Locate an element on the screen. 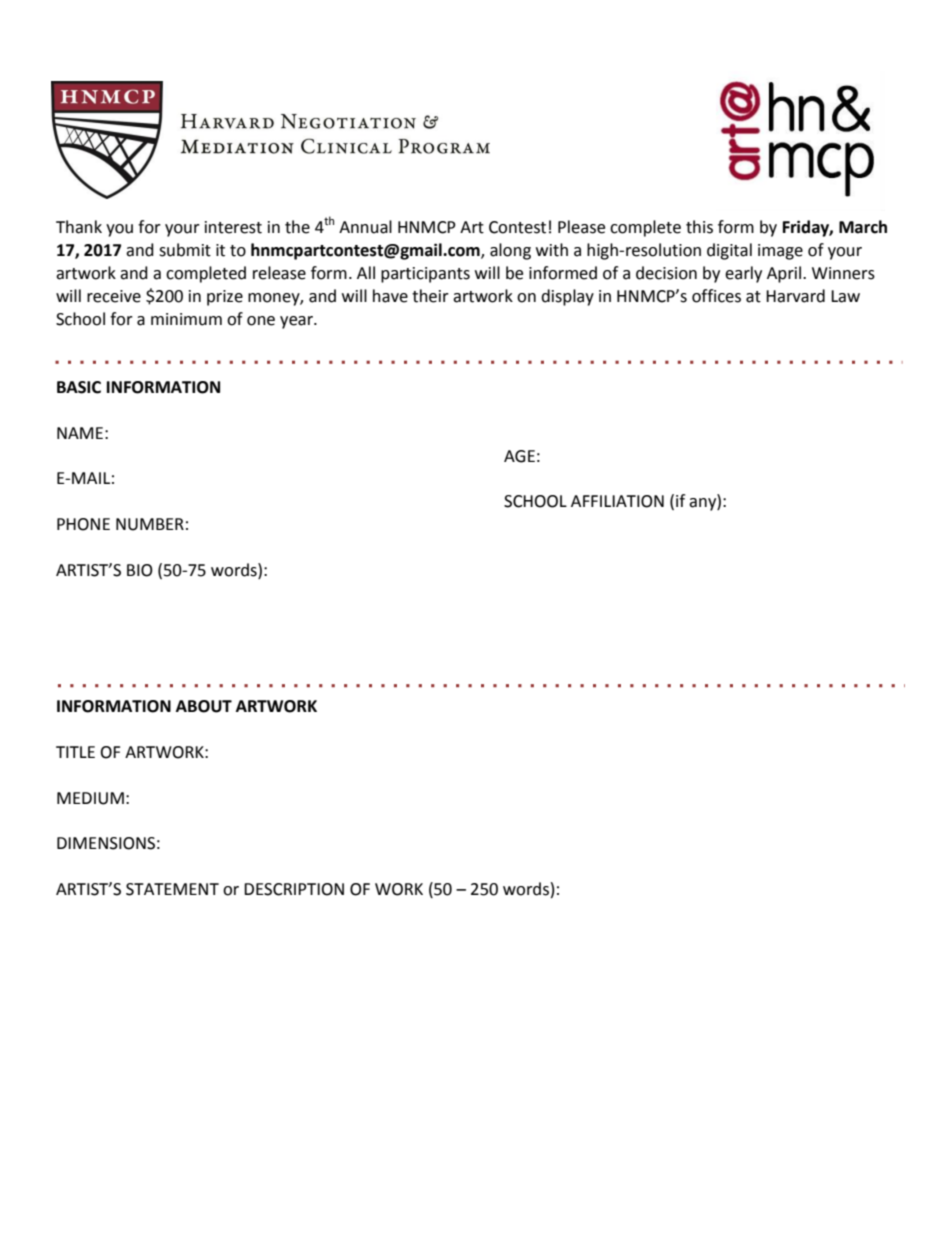 The width and height of the screenshot is (952, 1233). AFFILIATION is located at coordinates (617, 501).
